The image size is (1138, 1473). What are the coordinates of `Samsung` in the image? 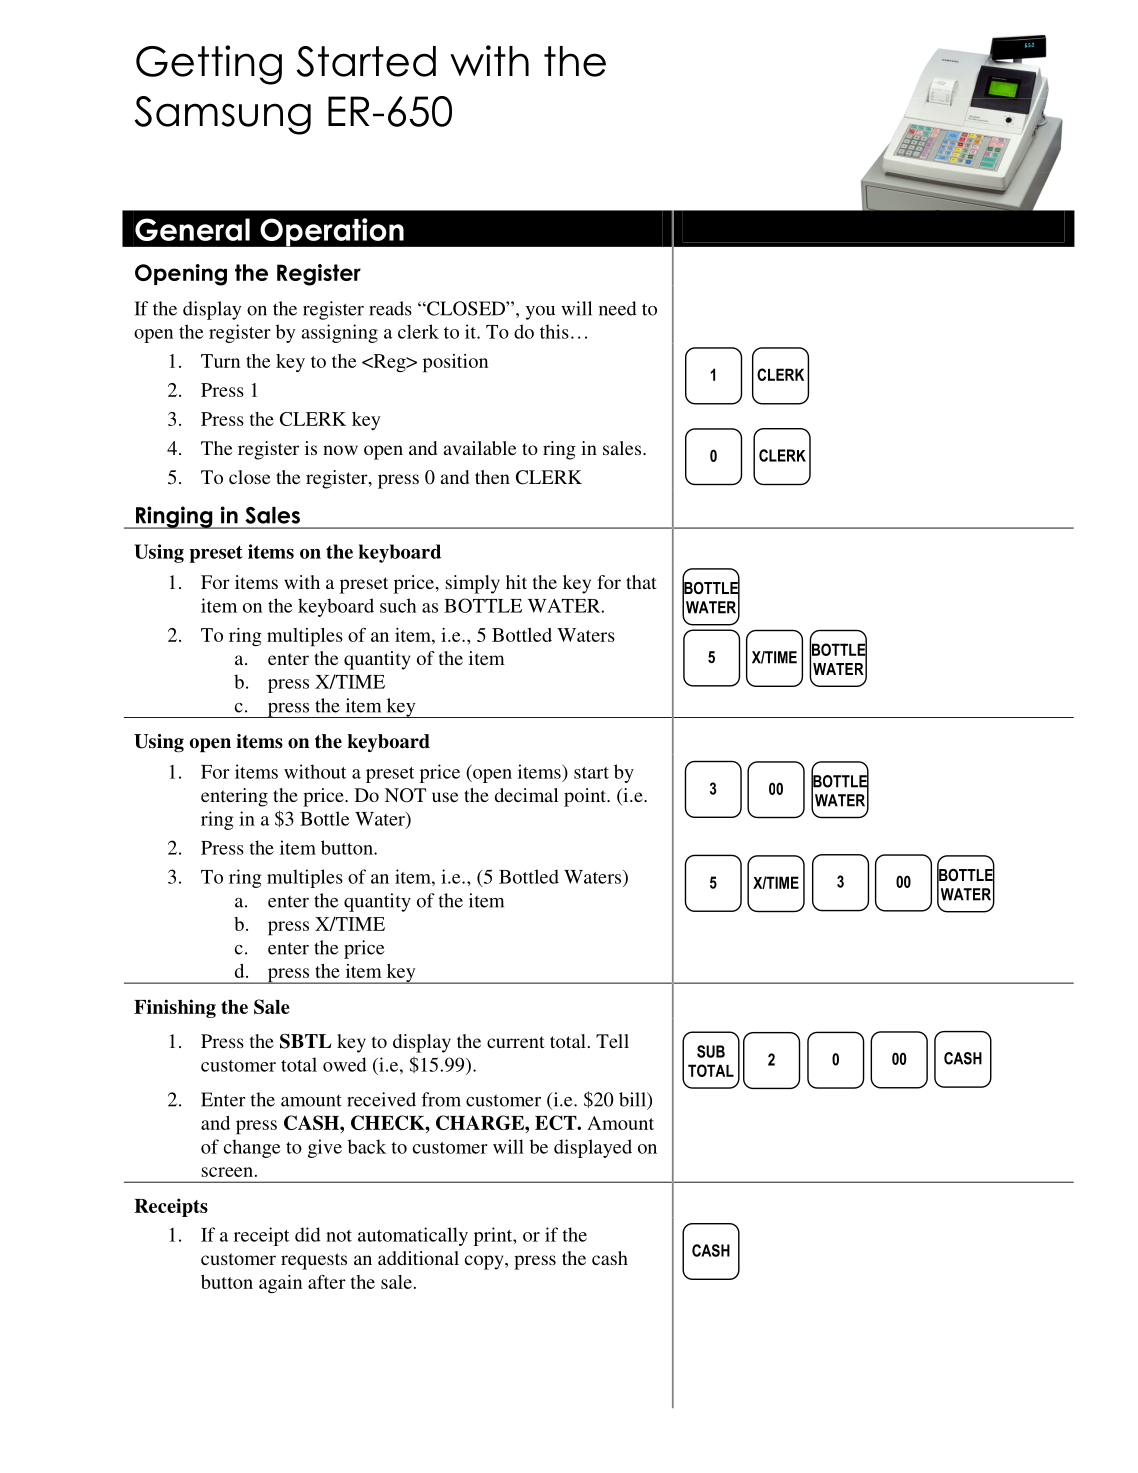 It's located at (222, 115).
